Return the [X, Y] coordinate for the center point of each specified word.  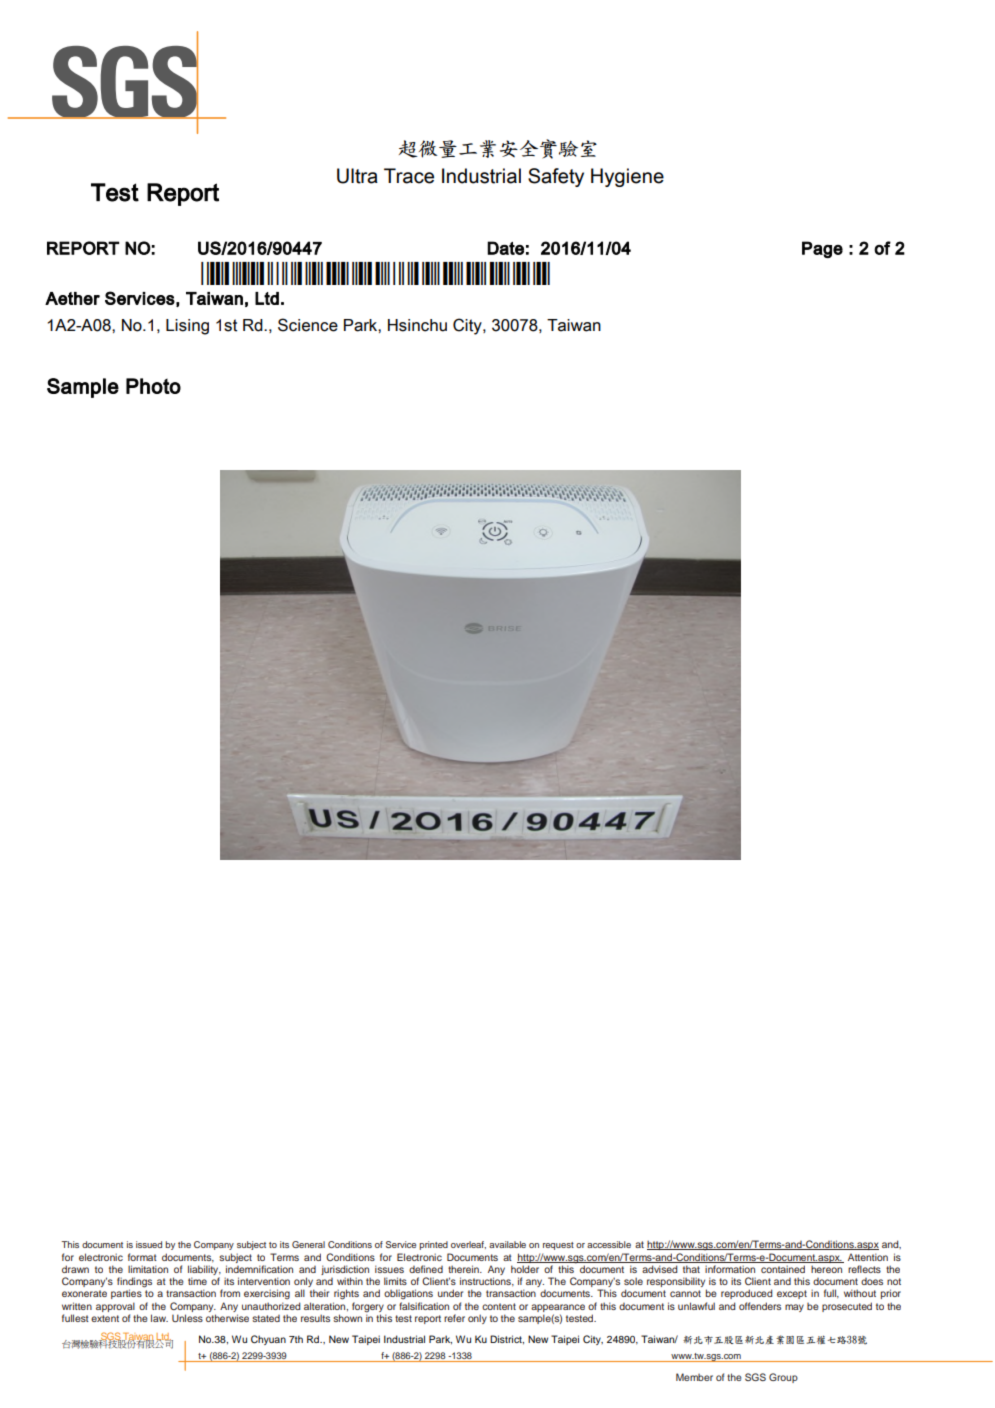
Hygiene [627, 177]
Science [308, 325]
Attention [868, 1257]
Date [505, 248]
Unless [187, 1318]
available [507, 1244]
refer [454, 1318]
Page [822, 249]
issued [149, 1244]
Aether [72, 298]
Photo [153, 386]
